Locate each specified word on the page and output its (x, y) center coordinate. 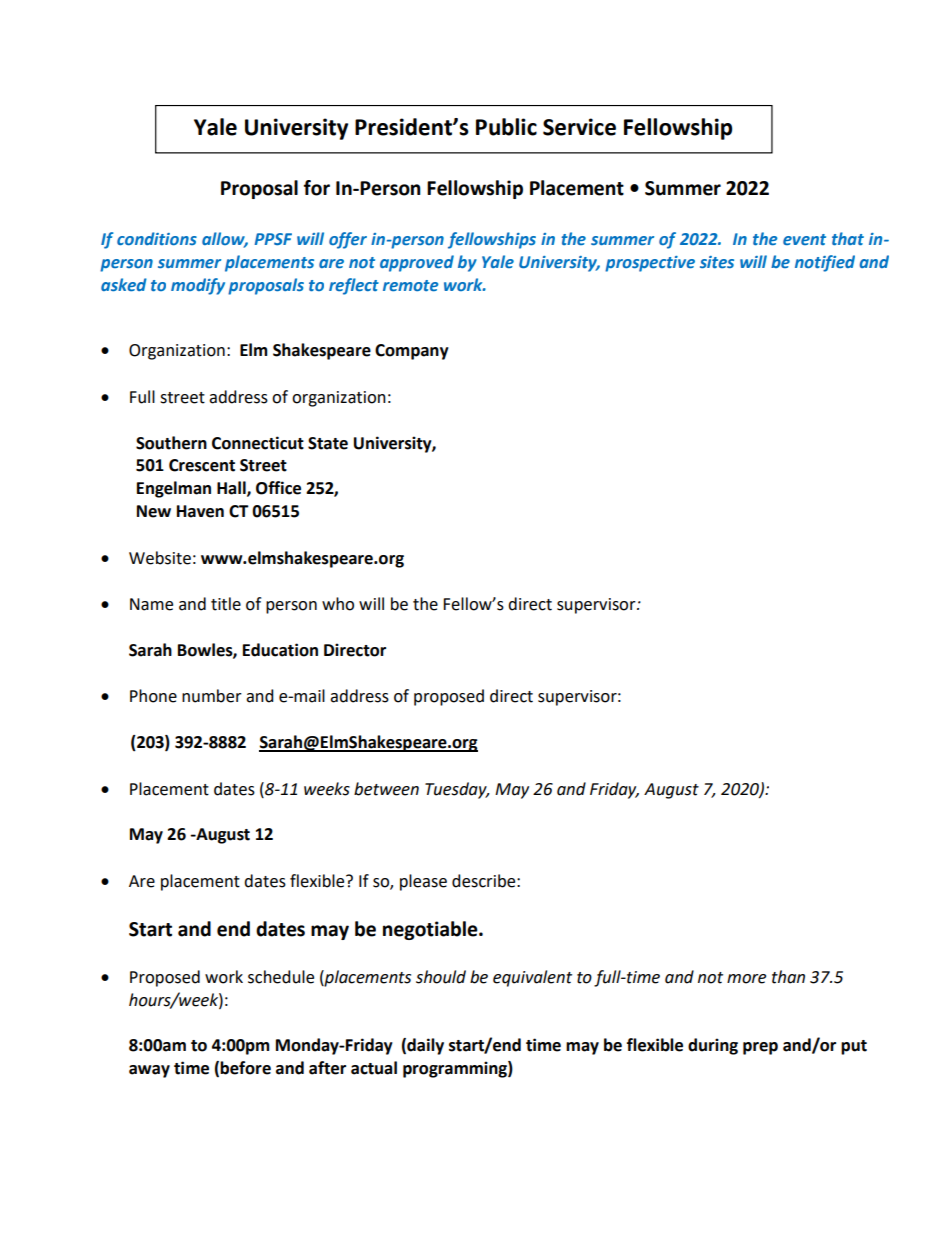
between (386, 789)
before (245, 1068)
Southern (171, 443)
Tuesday (457, 790)
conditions (157, 238)
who (338, 604)
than (788, 977)
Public (506, 127)
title (226, 604)
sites (717, 262)
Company (412, 352)
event (804, 239)
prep (760, 1048)
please (423, 882)
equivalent (532, 978)
